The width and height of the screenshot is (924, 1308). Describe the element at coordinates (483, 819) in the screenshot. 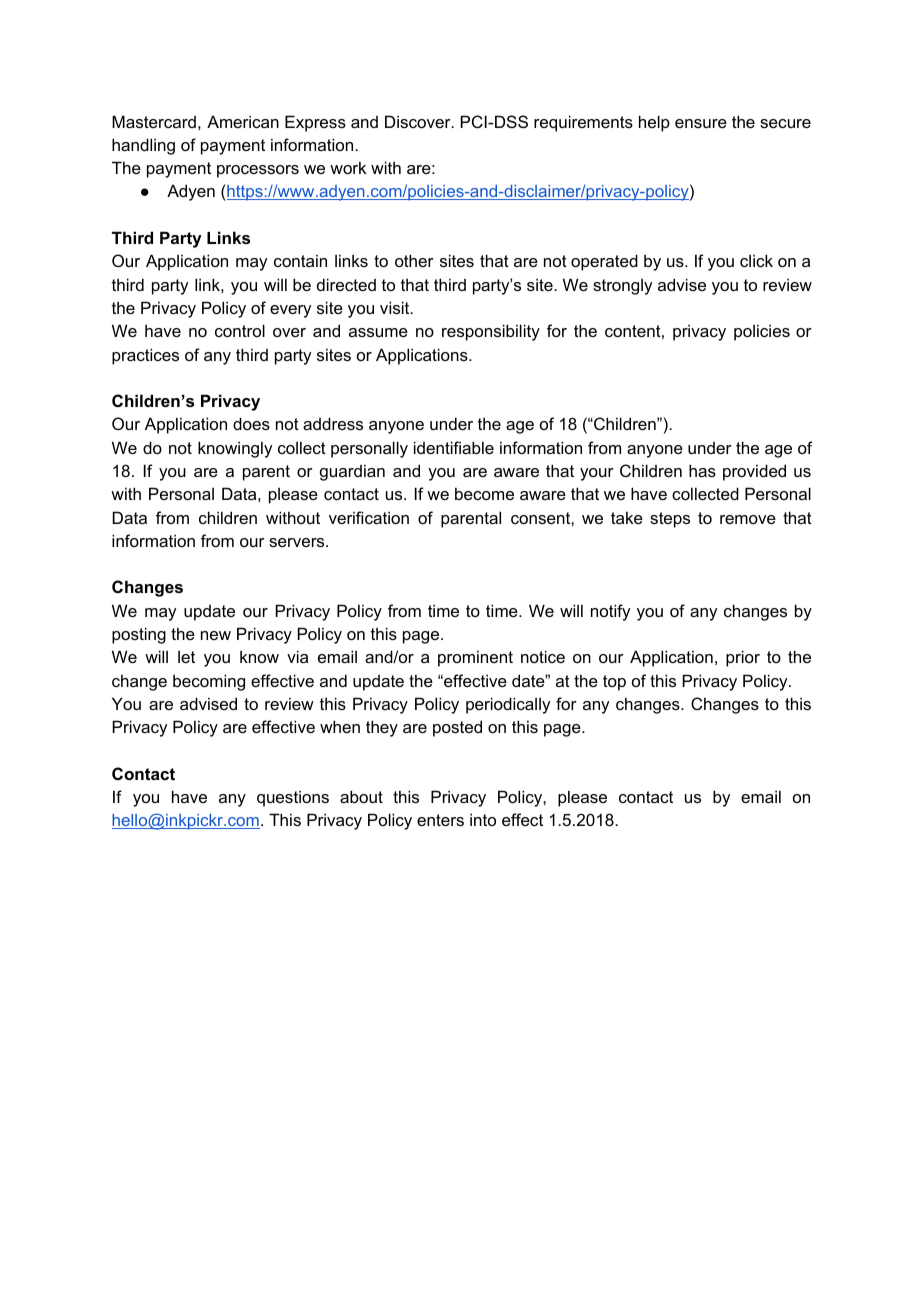

I see `into` at that location.
